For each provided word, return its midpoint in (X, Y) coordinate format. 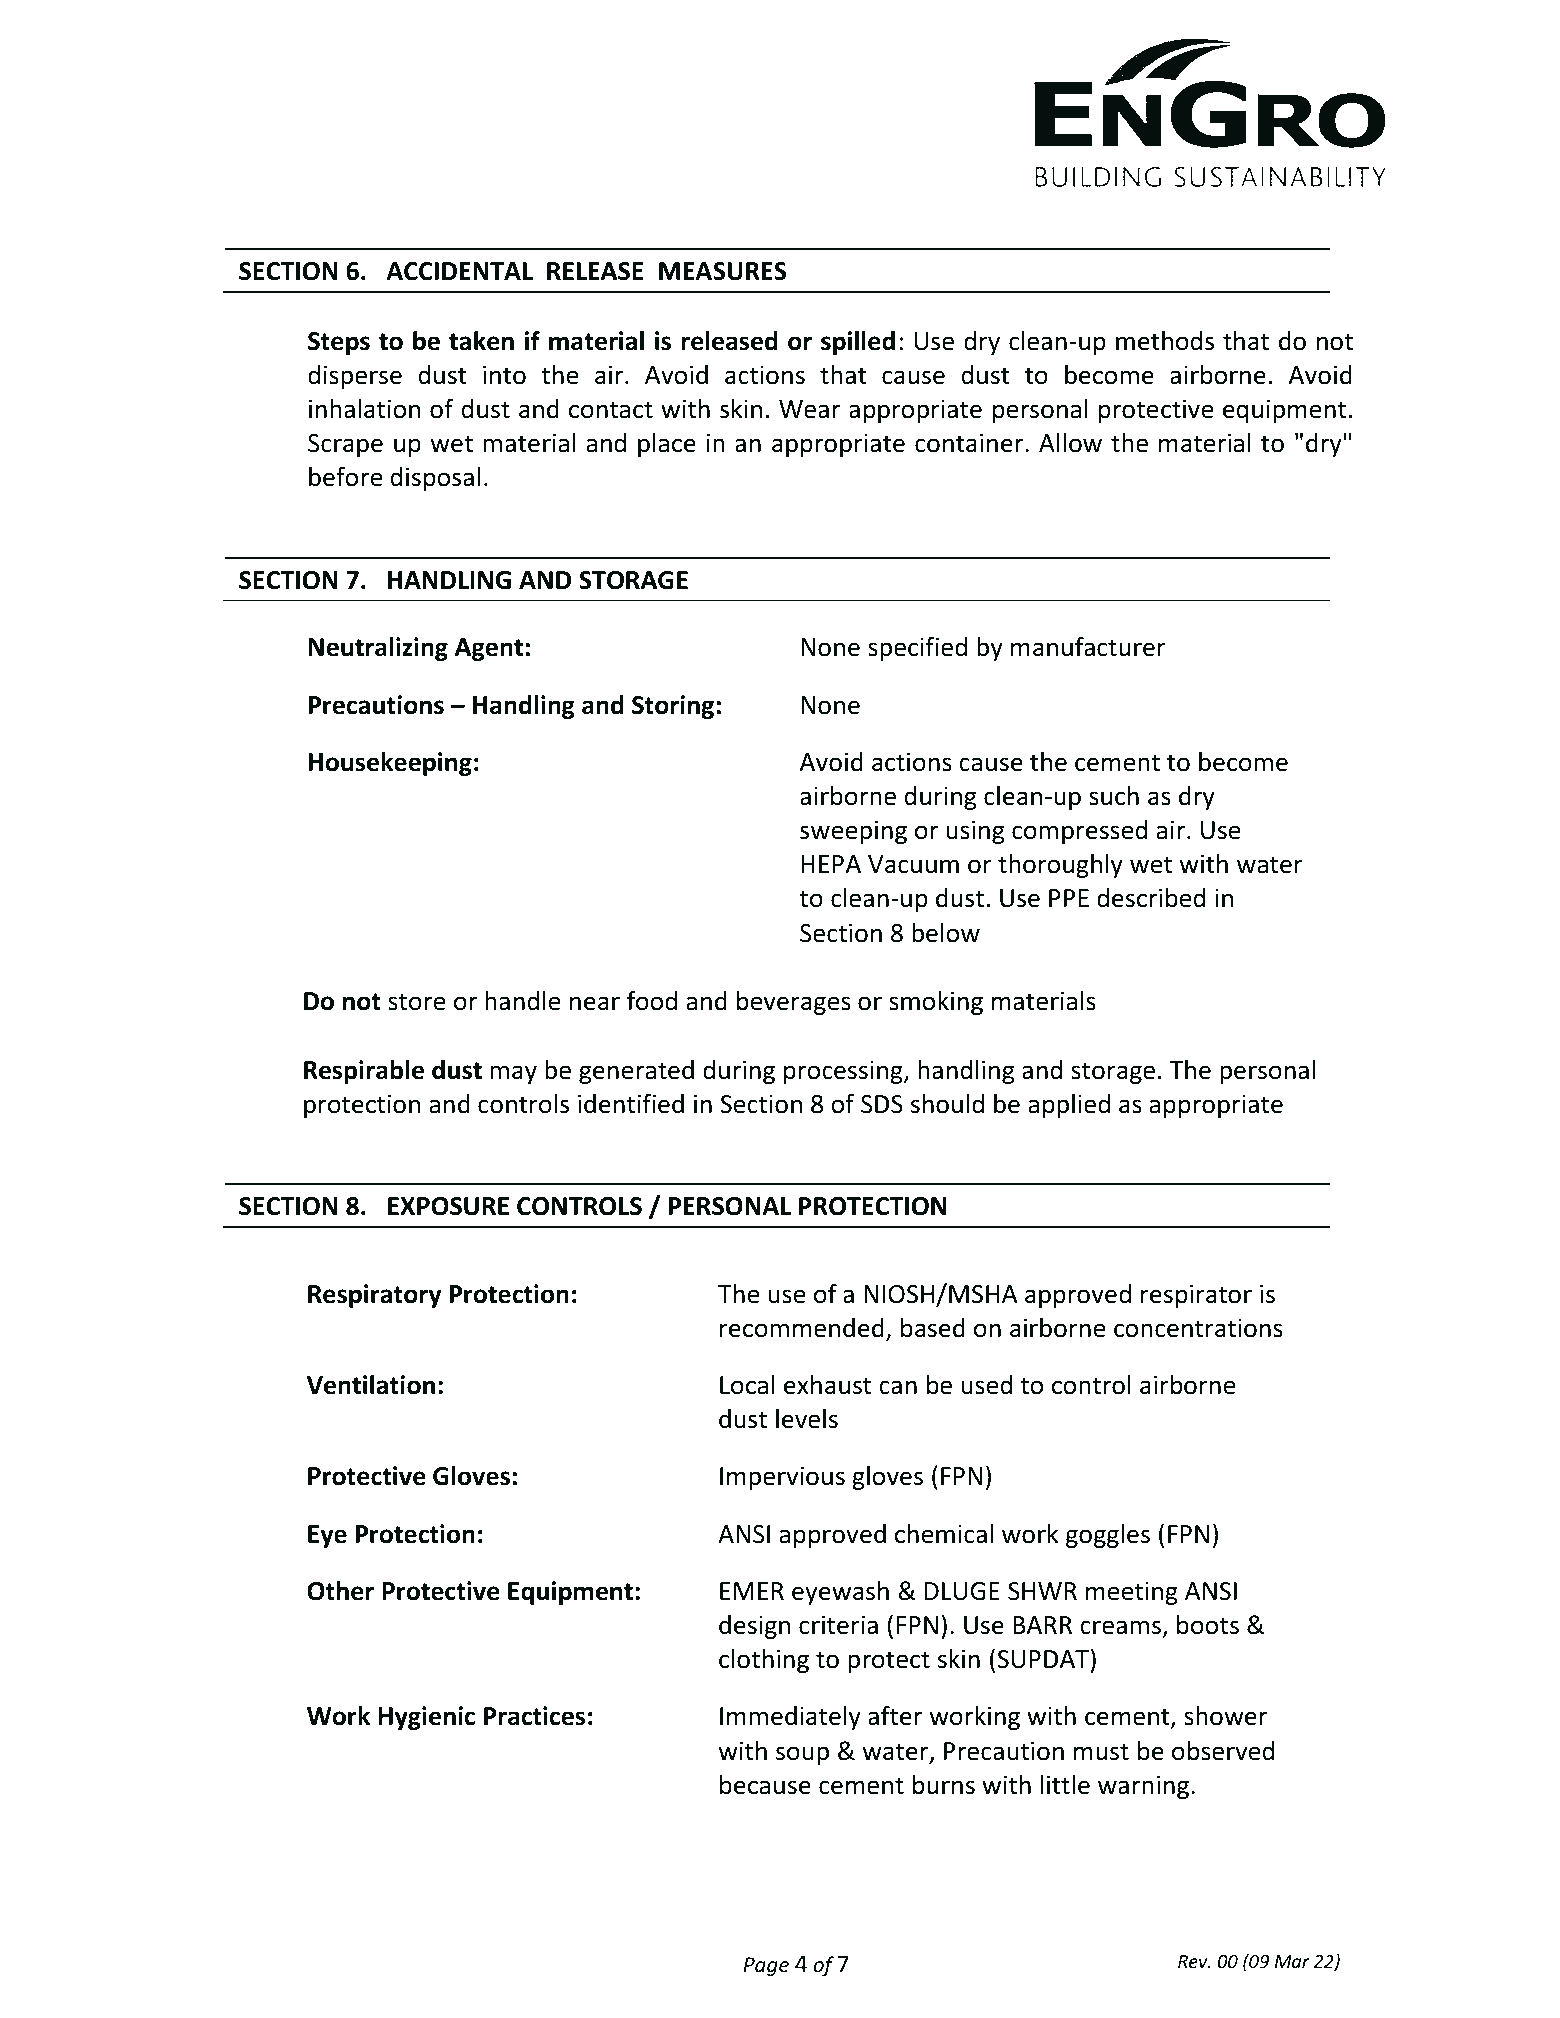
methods (1165, 341)
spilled (858, 343)
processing (844, 1072)
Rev (1194, 1961)
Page (766, 1966)
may (513, 1074)
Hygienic (426, 1718)
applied (1069, 1106)
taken (481, 341)
